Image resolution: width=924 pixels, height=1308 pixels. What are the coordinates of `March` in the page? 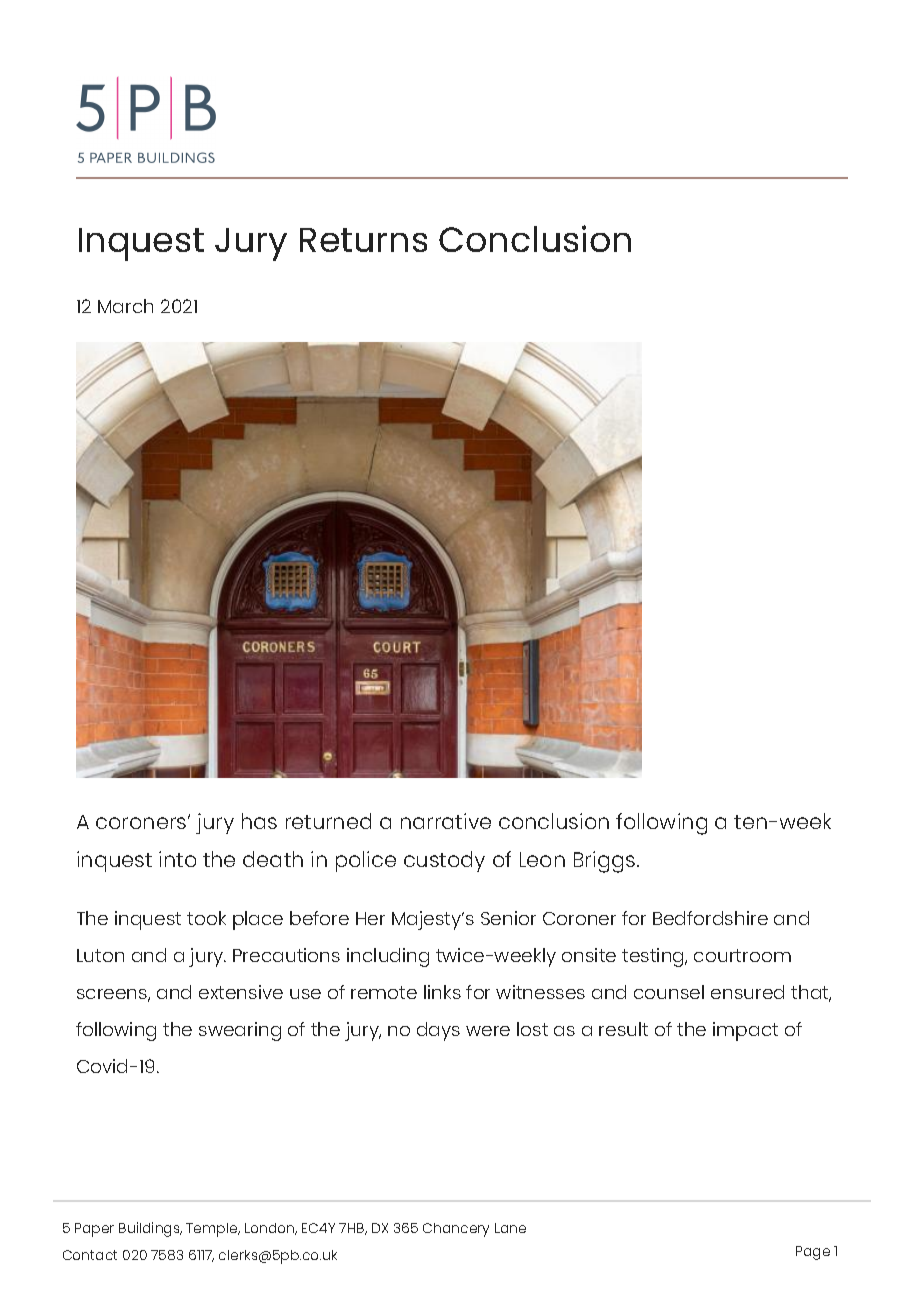 It's located at (125, 306).
